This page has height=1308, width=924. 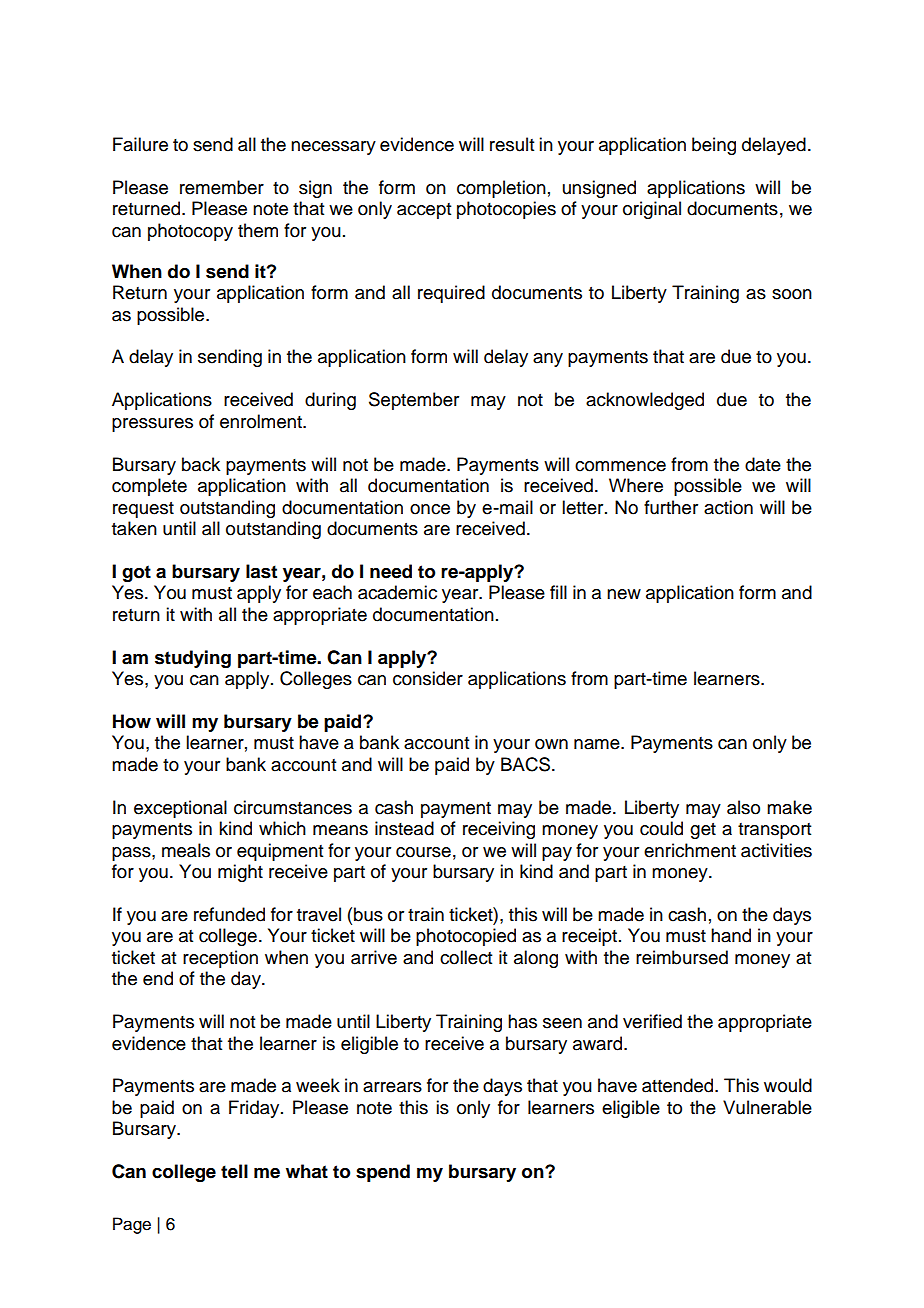 What do you see at coordinates (234, 1171) in the page?
I see `tell` at bounding box center [234, 1171].
